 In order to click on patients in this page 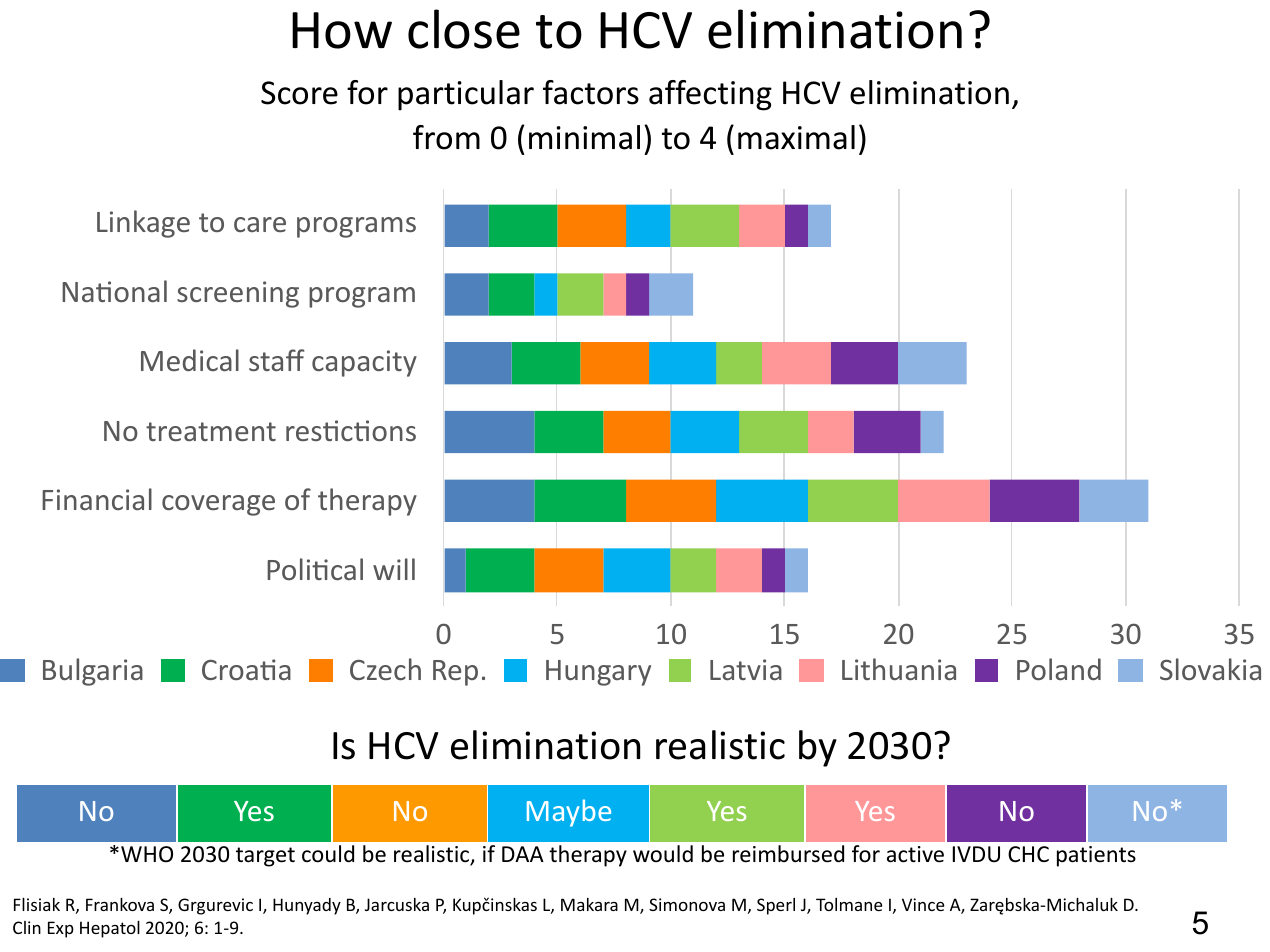, I will do `click(1096, 856)`.
